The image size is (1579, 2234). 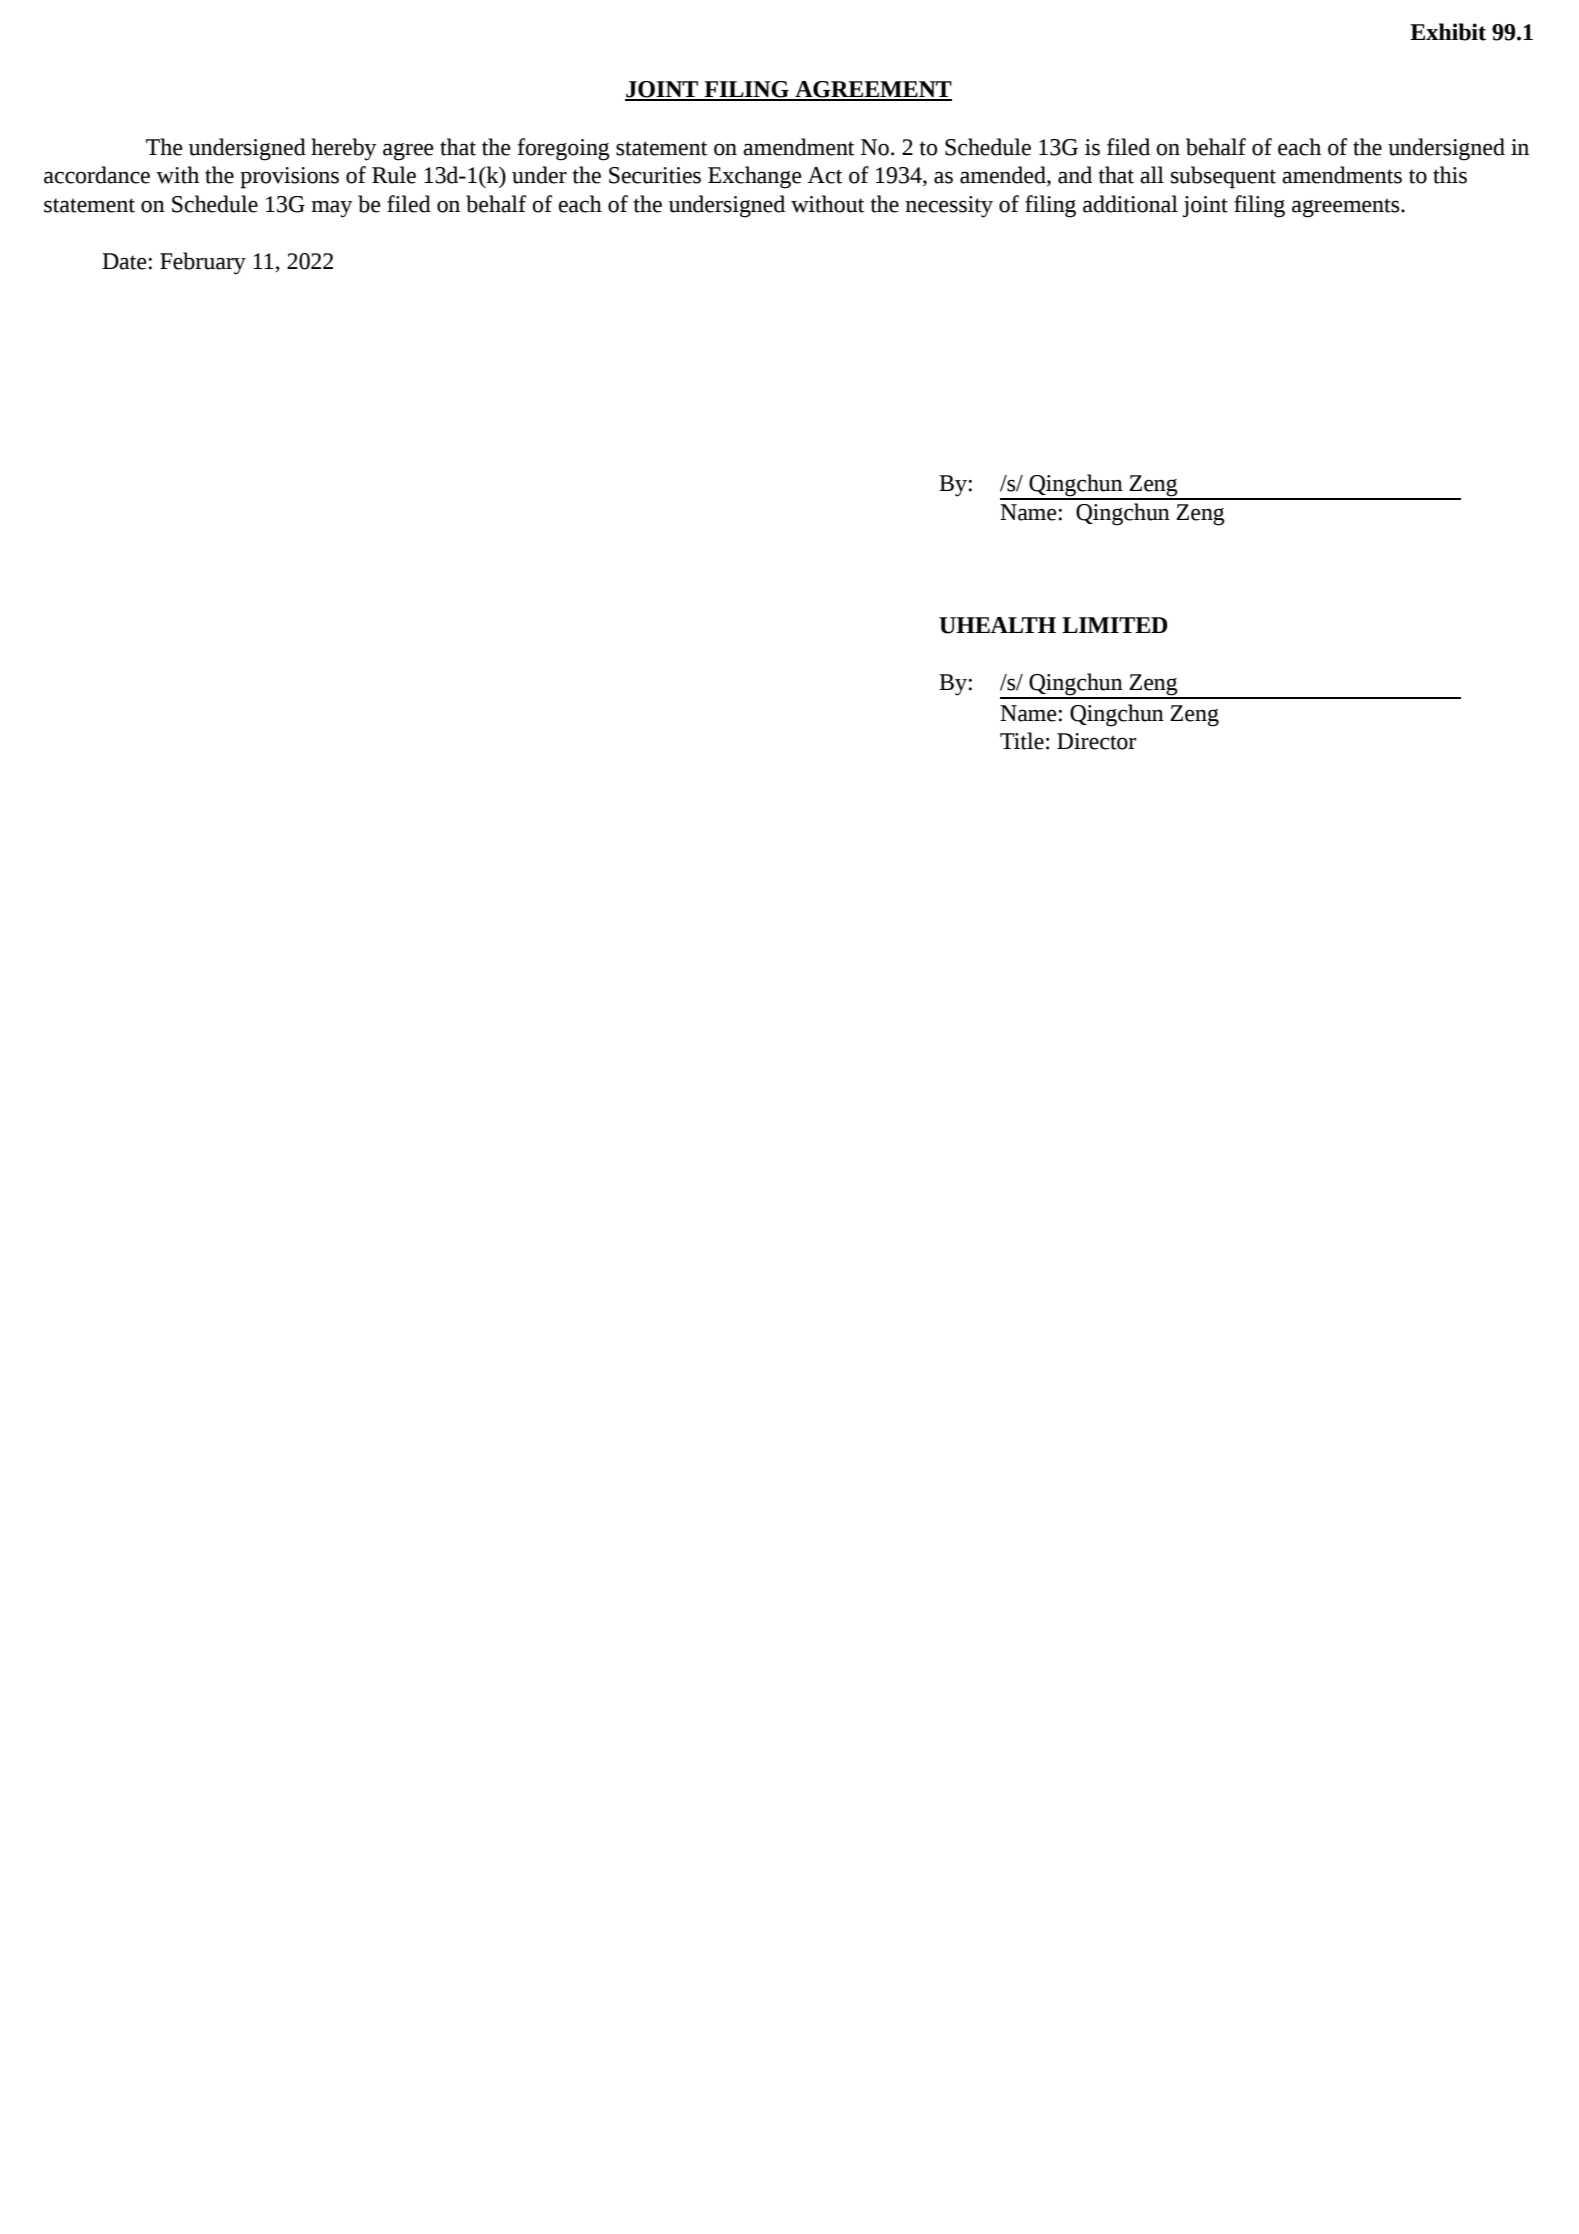 I want to click on Exhibit, so click(x=1448, y=32).
